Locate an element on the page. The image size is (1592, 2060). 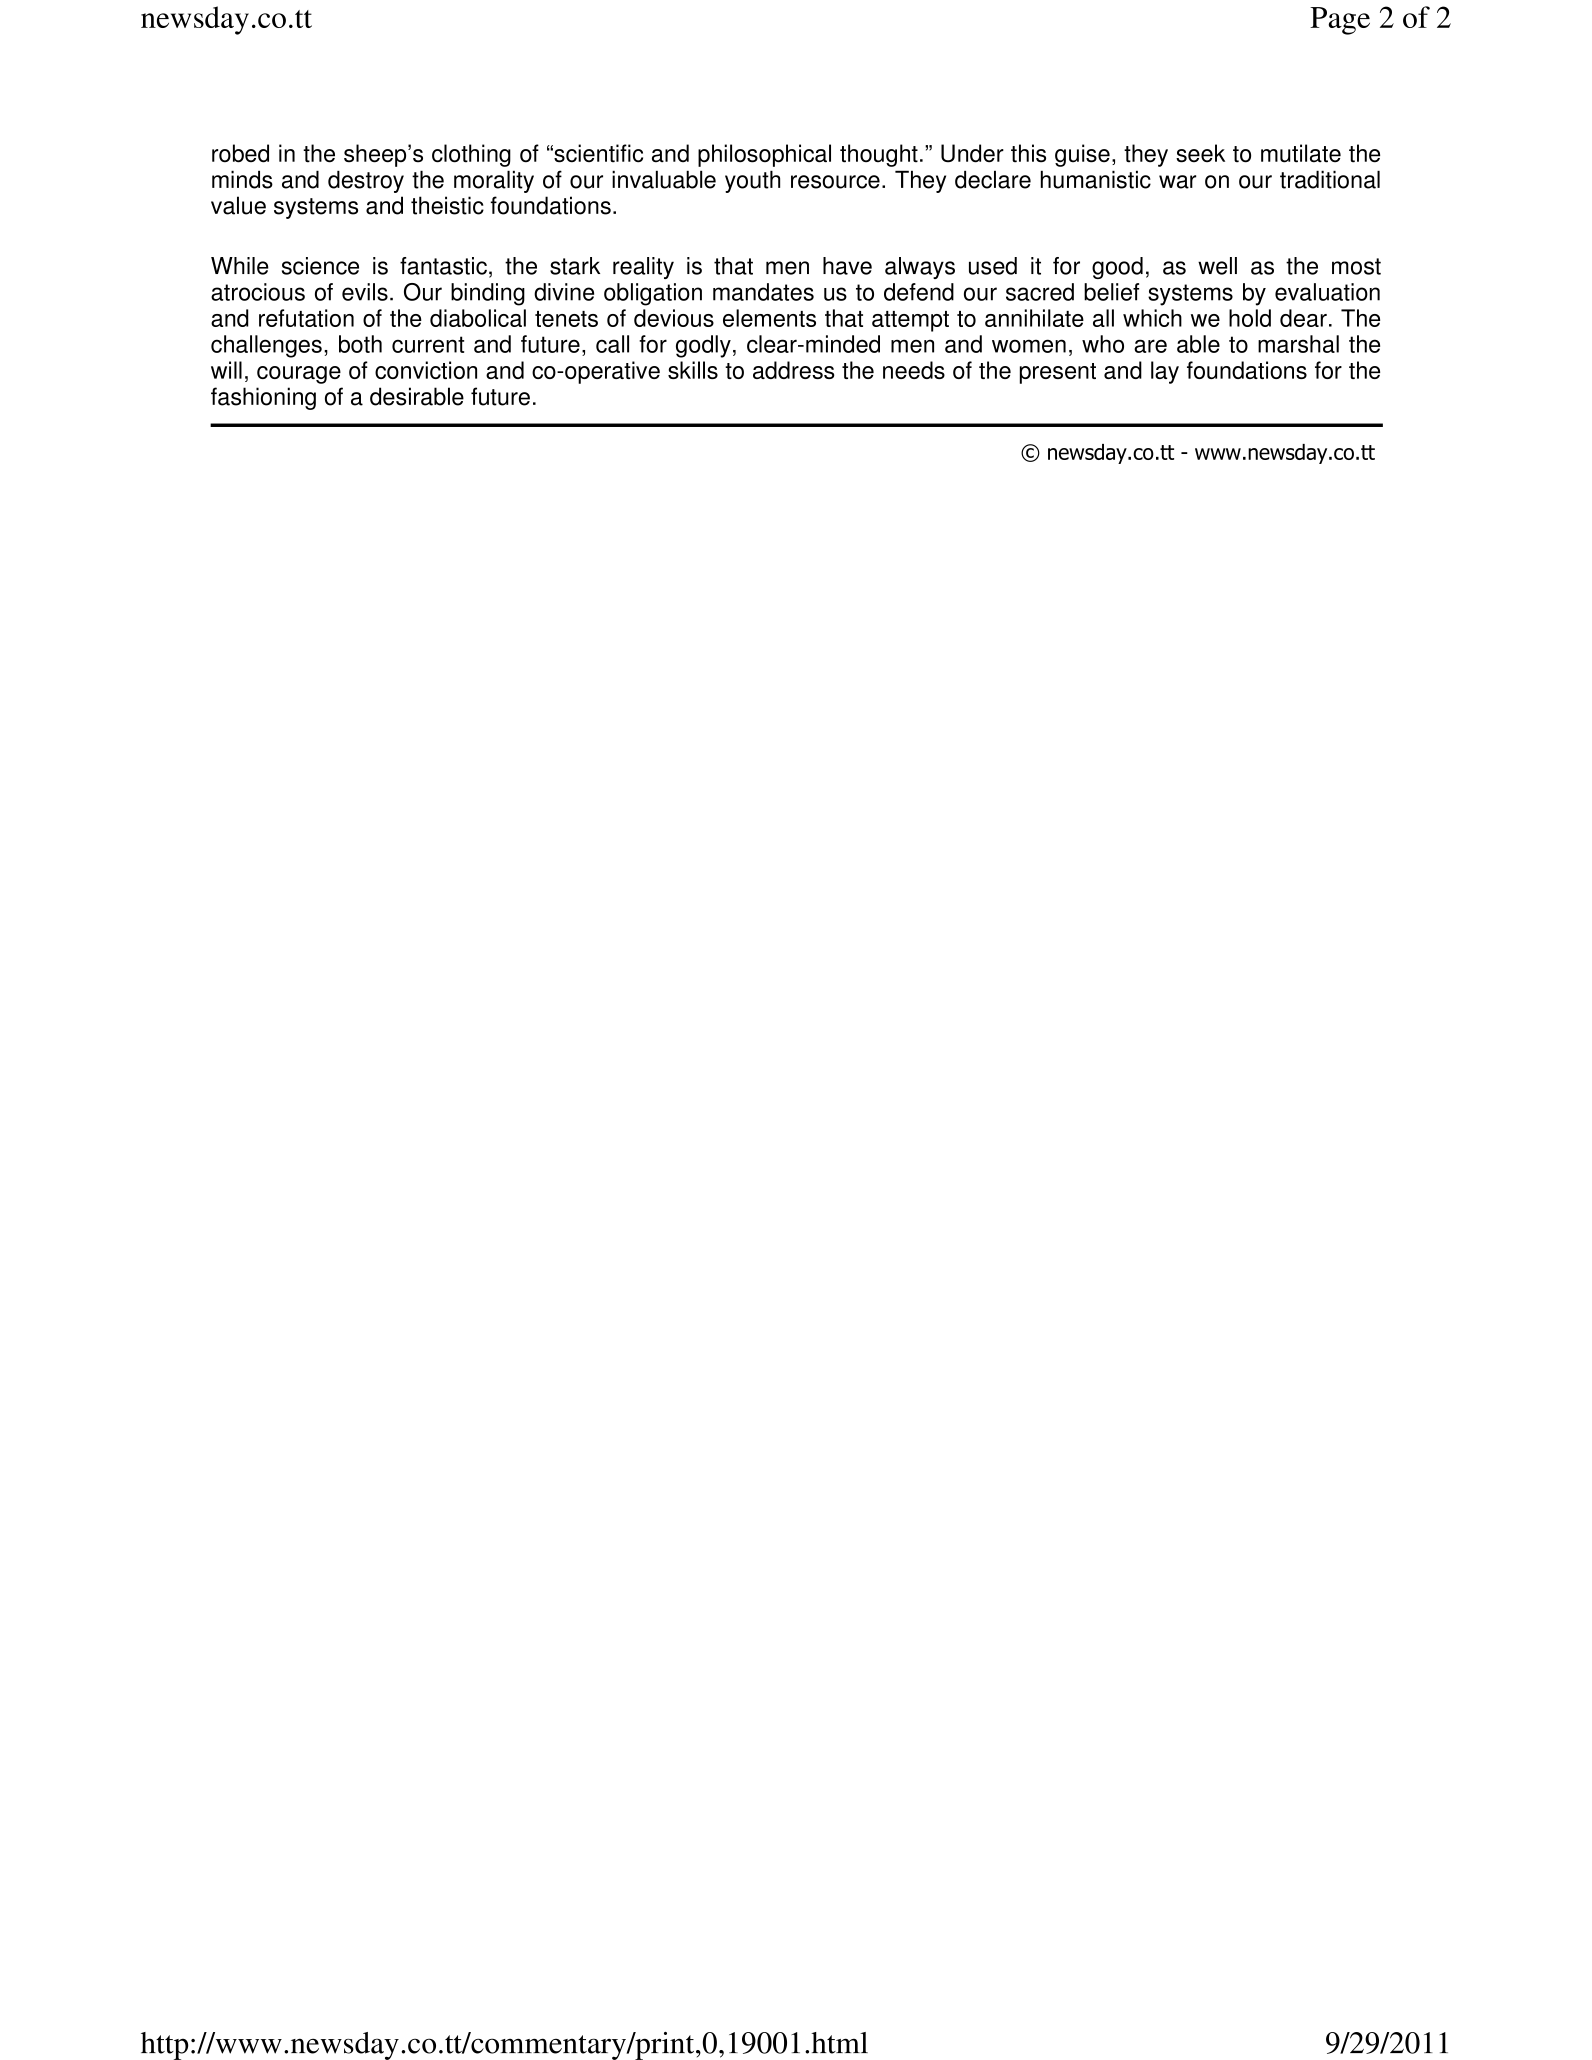
well is located at coordinates (1217, 266).
